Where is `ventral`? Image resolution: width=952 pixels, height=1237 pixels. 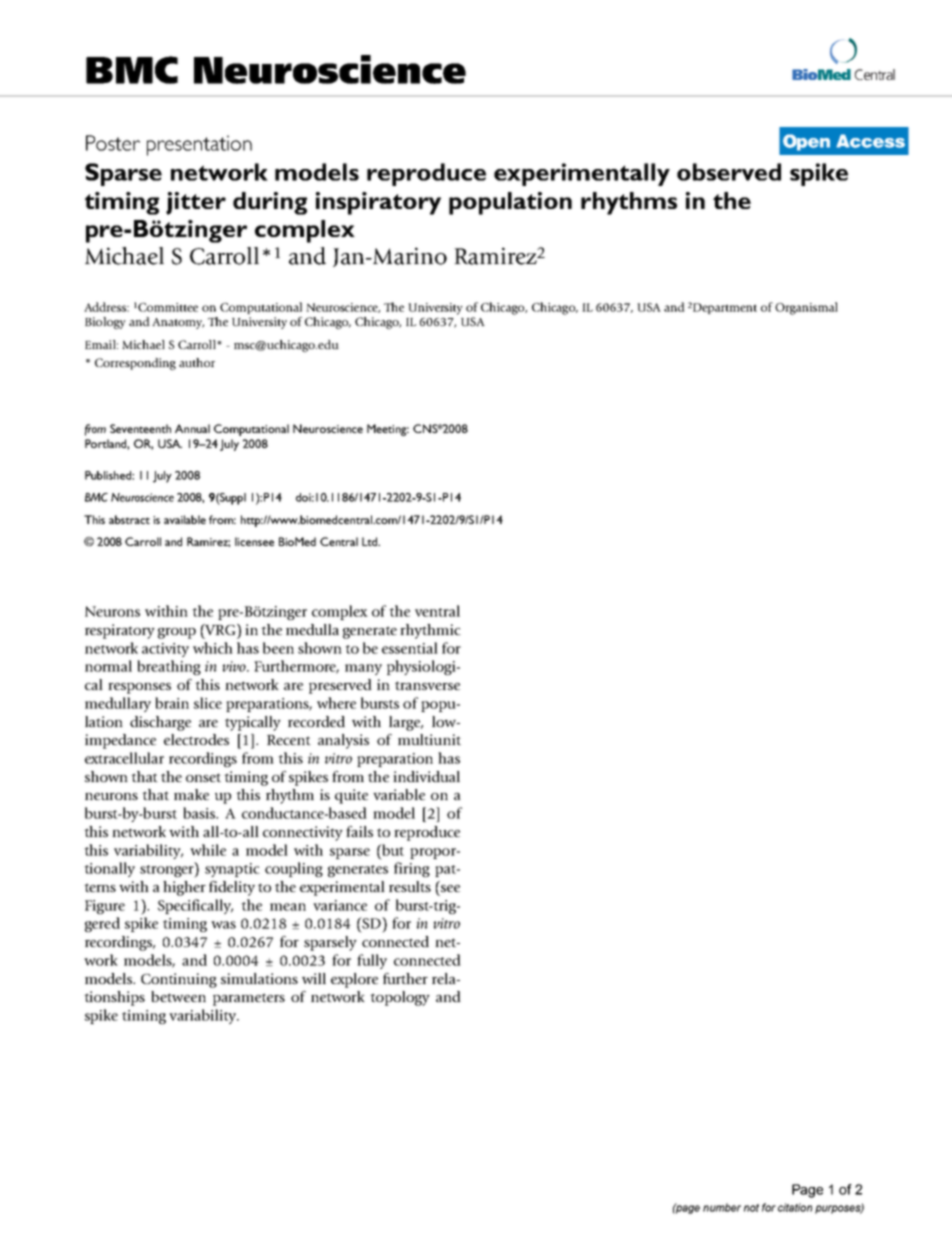 ventral is located at coordinates (437, 611).
